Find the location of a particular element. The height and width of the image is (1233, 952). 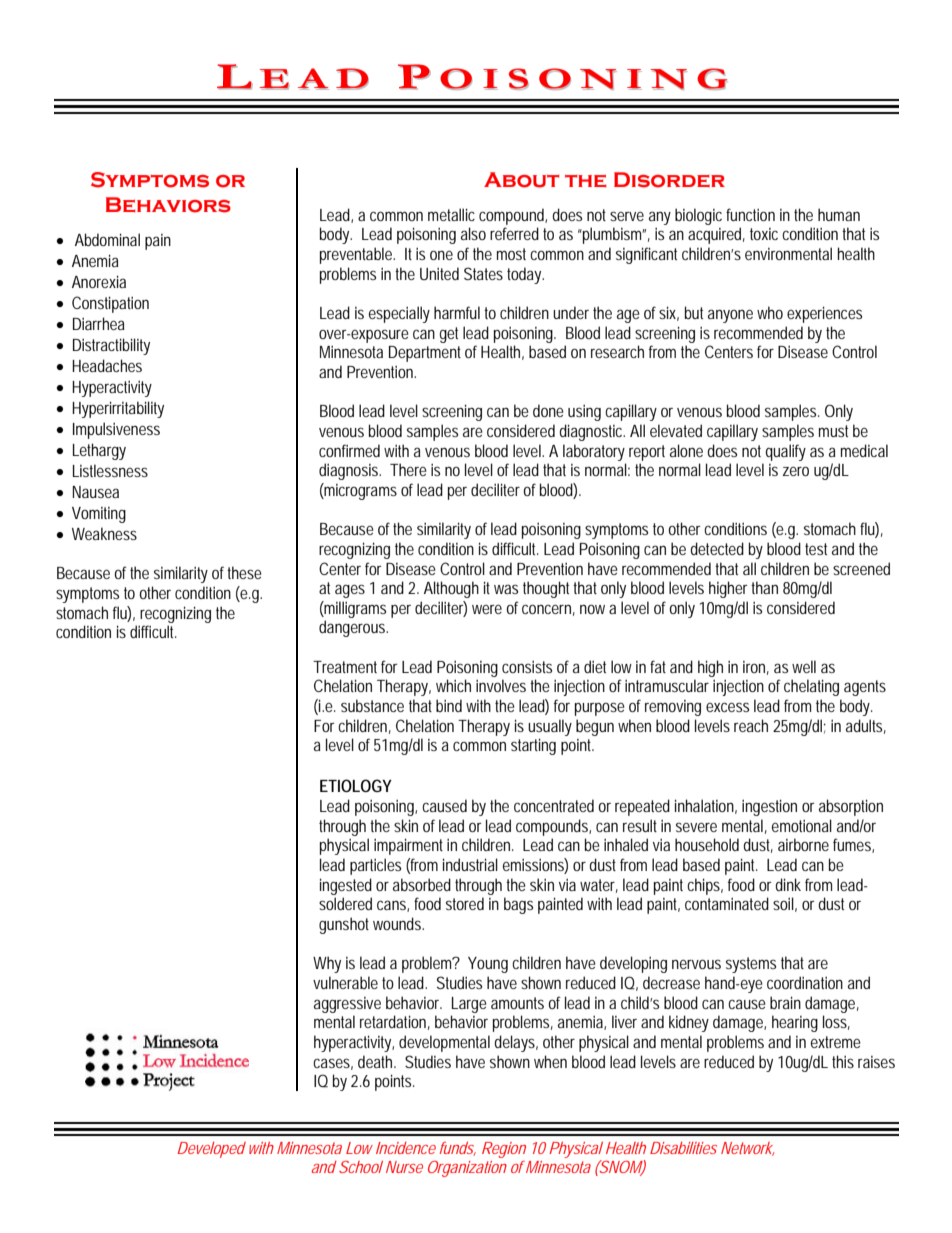

cases is located at coordinates (331, 1063).
